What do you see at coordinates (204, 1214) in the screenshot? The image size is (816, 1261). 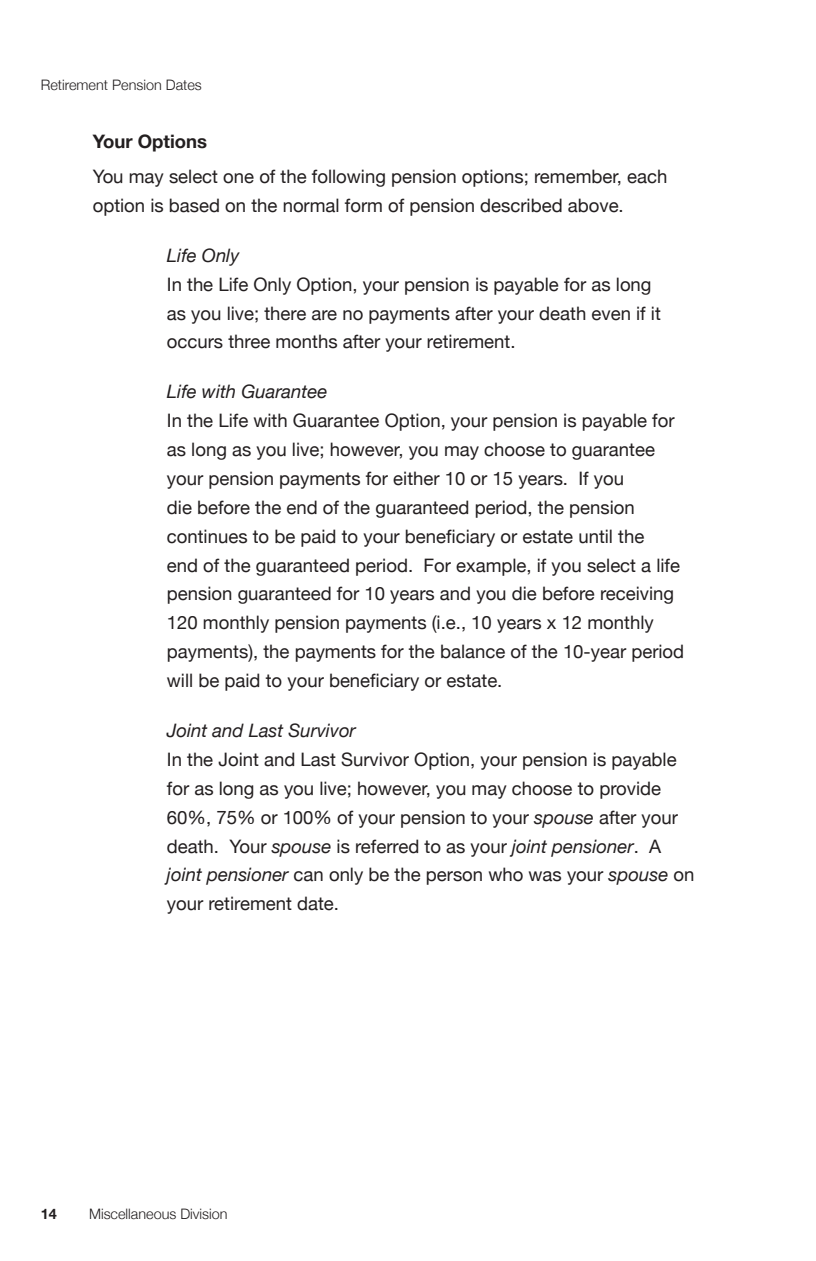 I see `Division` at bounding box center [204, 1214].
